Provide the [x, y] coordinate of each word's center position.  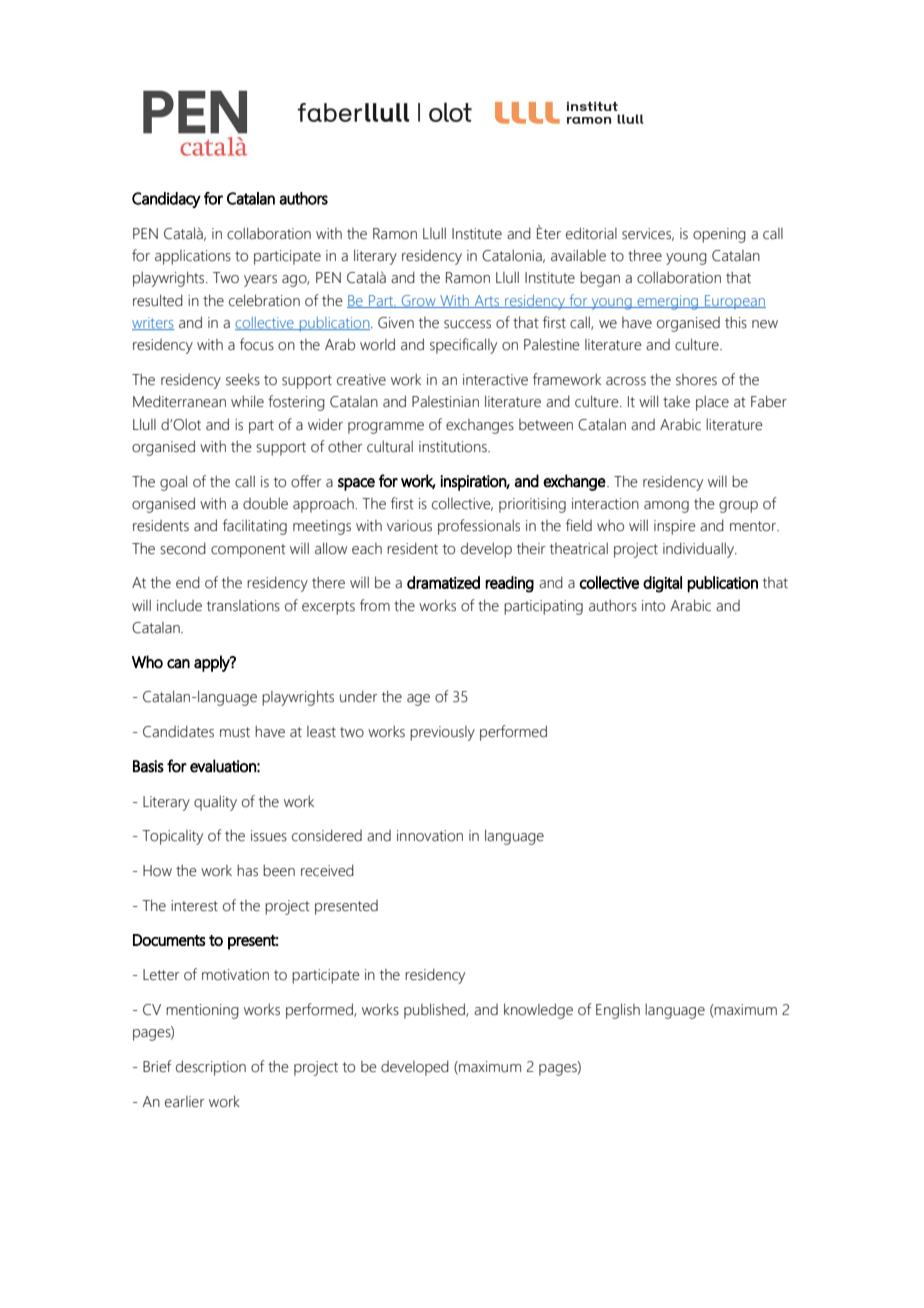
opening [719, 235]
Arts [487, 301]
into [653, 606]
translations [243, 606]
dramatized [443, 582]
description [211, 1068]
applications [193, 257]
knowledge [538, 1011]
